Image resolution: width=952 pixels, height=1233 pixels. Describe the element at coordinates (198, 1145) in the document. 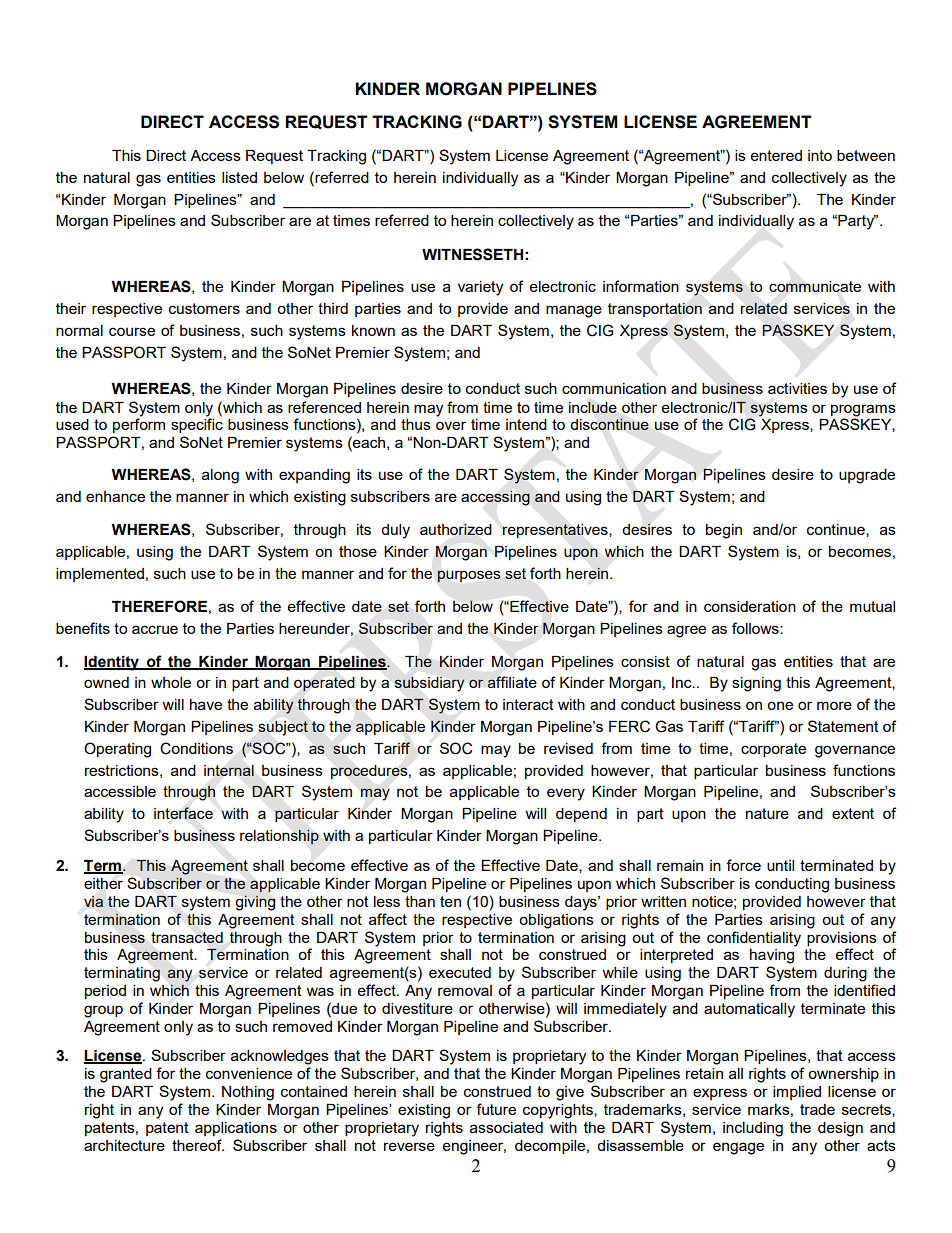

I see `thereof` at that location.
